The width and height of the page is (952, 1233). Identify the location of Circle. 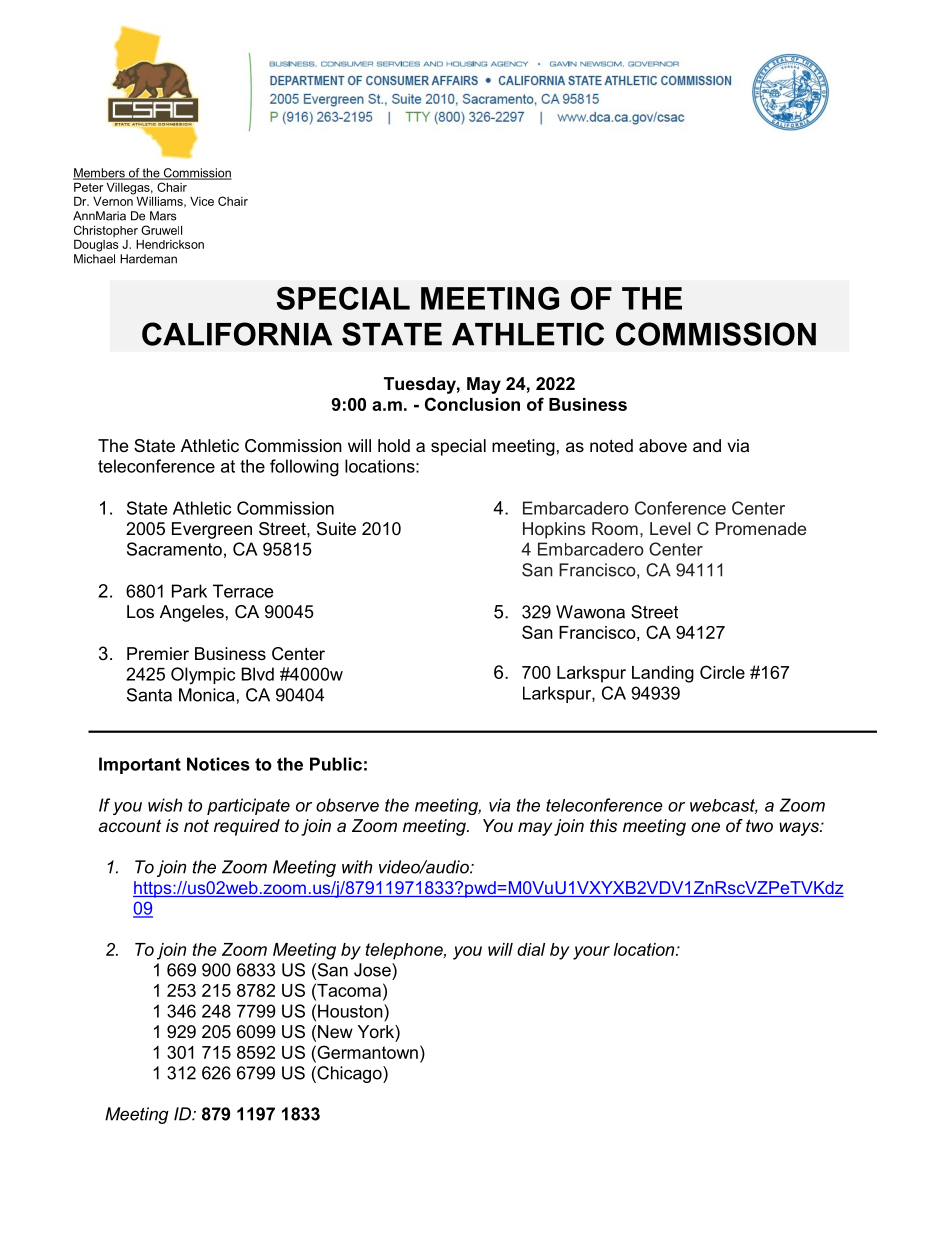
(722, 672).
